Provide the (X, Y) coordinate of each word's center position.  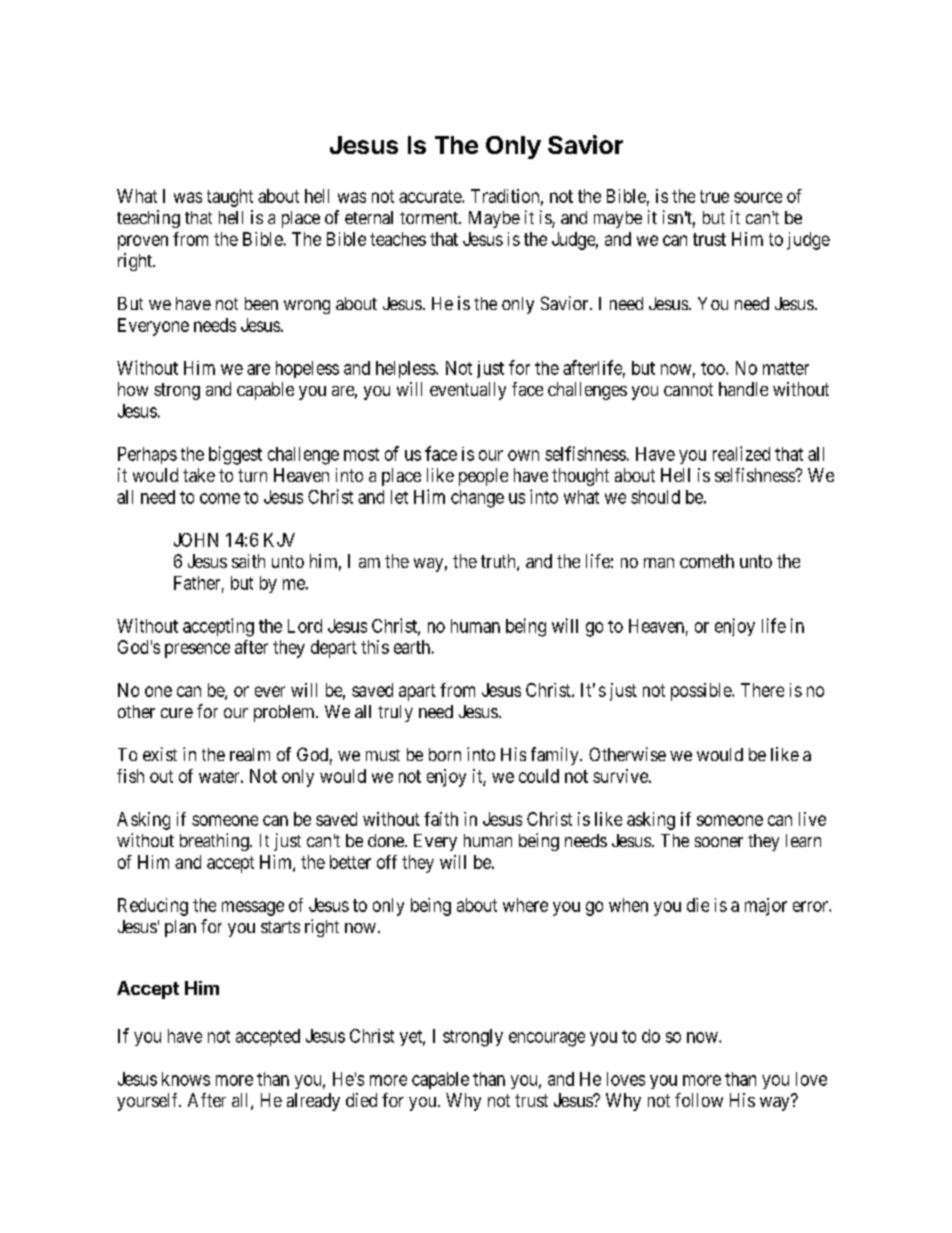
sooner (719, 842)
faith (441, 819)
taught (230, 198)
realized (741, 453)
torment (430, 218)
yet (412, 1038)
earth (412, 647)
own (523, 455)
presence (197, 650)
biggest (235, 455)
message (253, 908)
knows (186, 1079)
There (762, 690)
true (714, 196)
